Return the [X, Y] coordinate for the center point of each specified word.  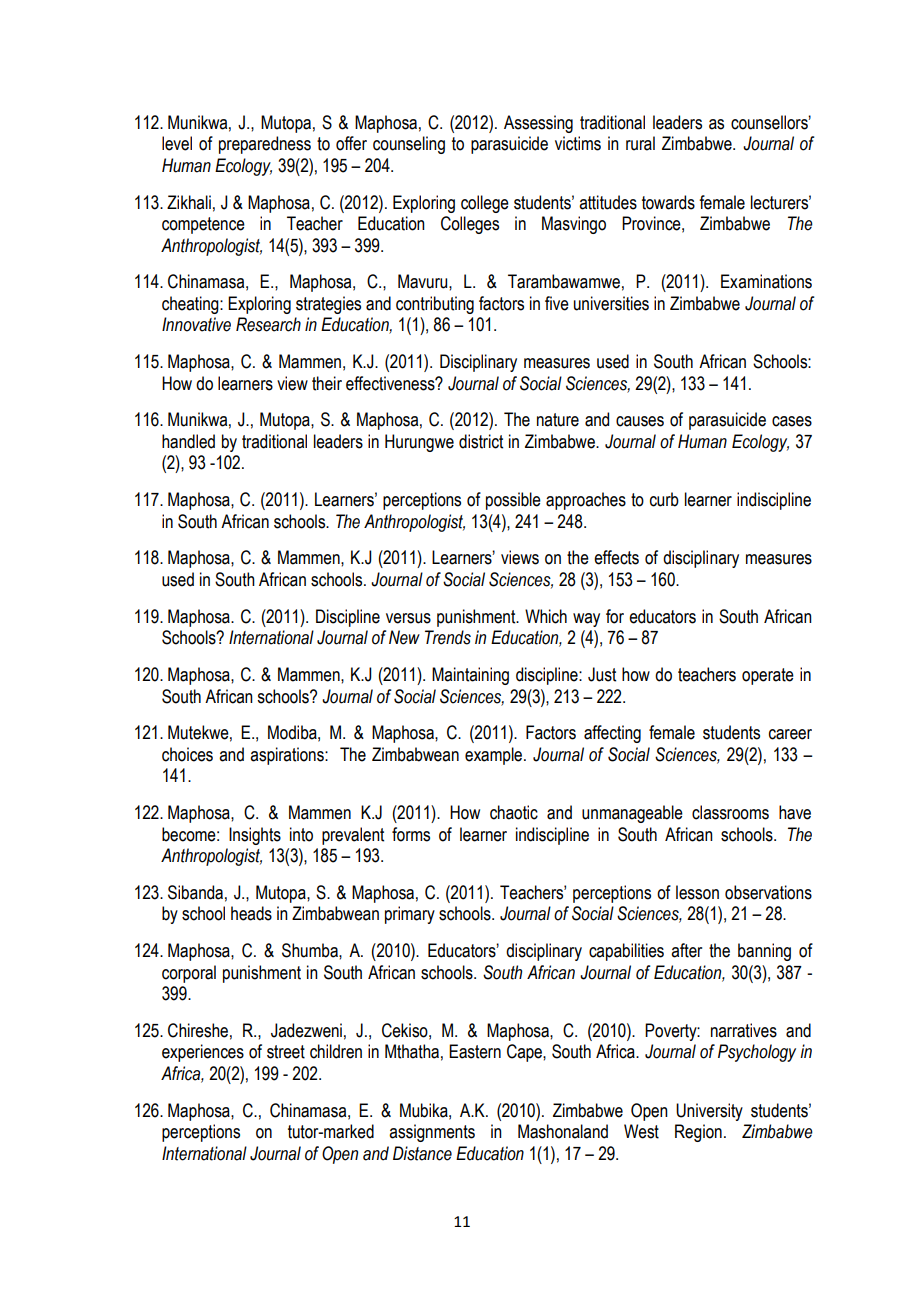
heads [251, 913]
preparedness [265, 145]
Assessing [538, 124]
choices [187, 754]
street [286, 1052]
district [481, 441]
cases [792, 421]
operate [768, 676]
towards [668, 202]
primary [410, 915]
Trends [448, 637]
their [327, 383]
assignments [432, 1133]
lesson [697, 892]
